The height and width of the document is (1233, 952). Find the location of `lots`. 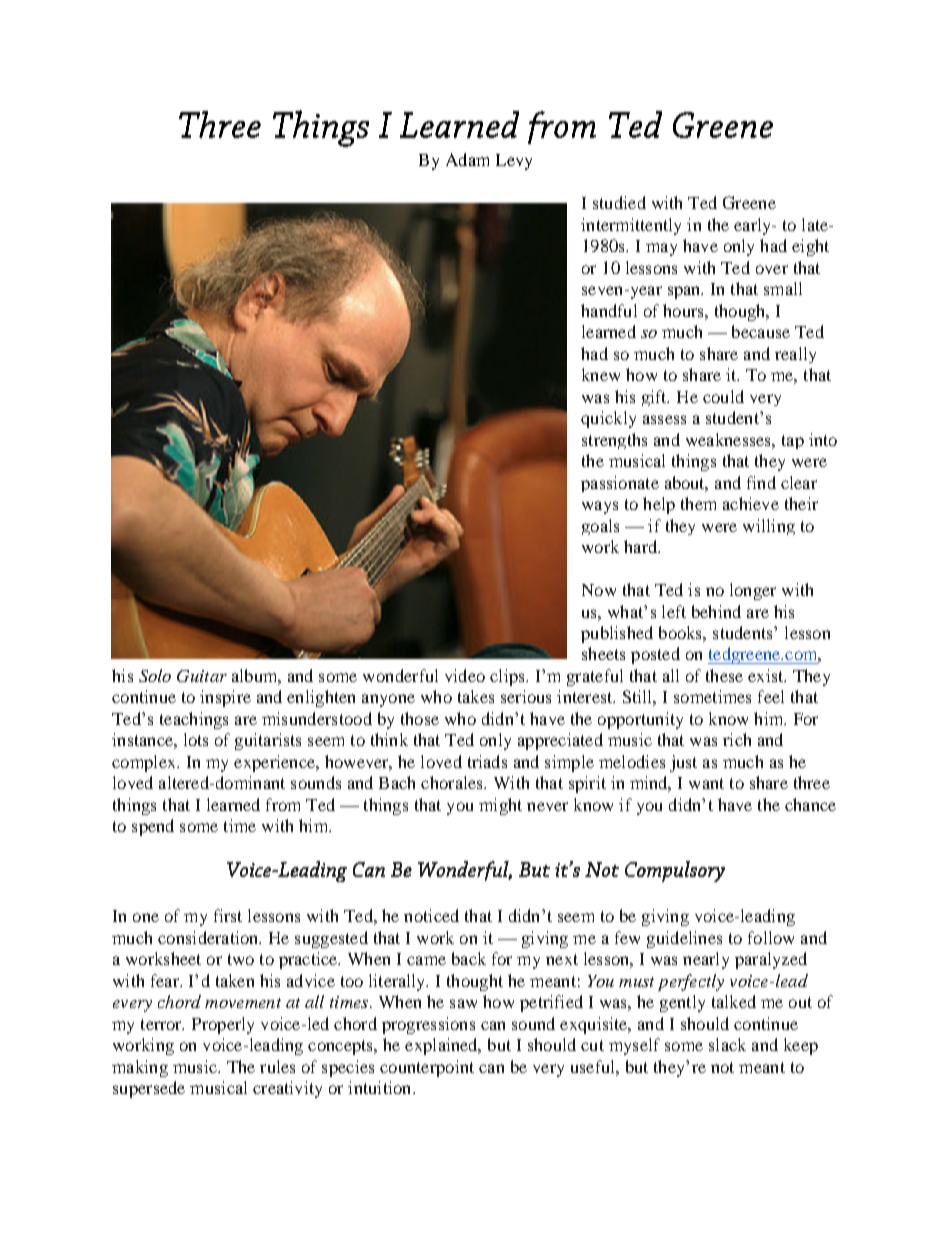

lots is located at coordinates (196, 739).
